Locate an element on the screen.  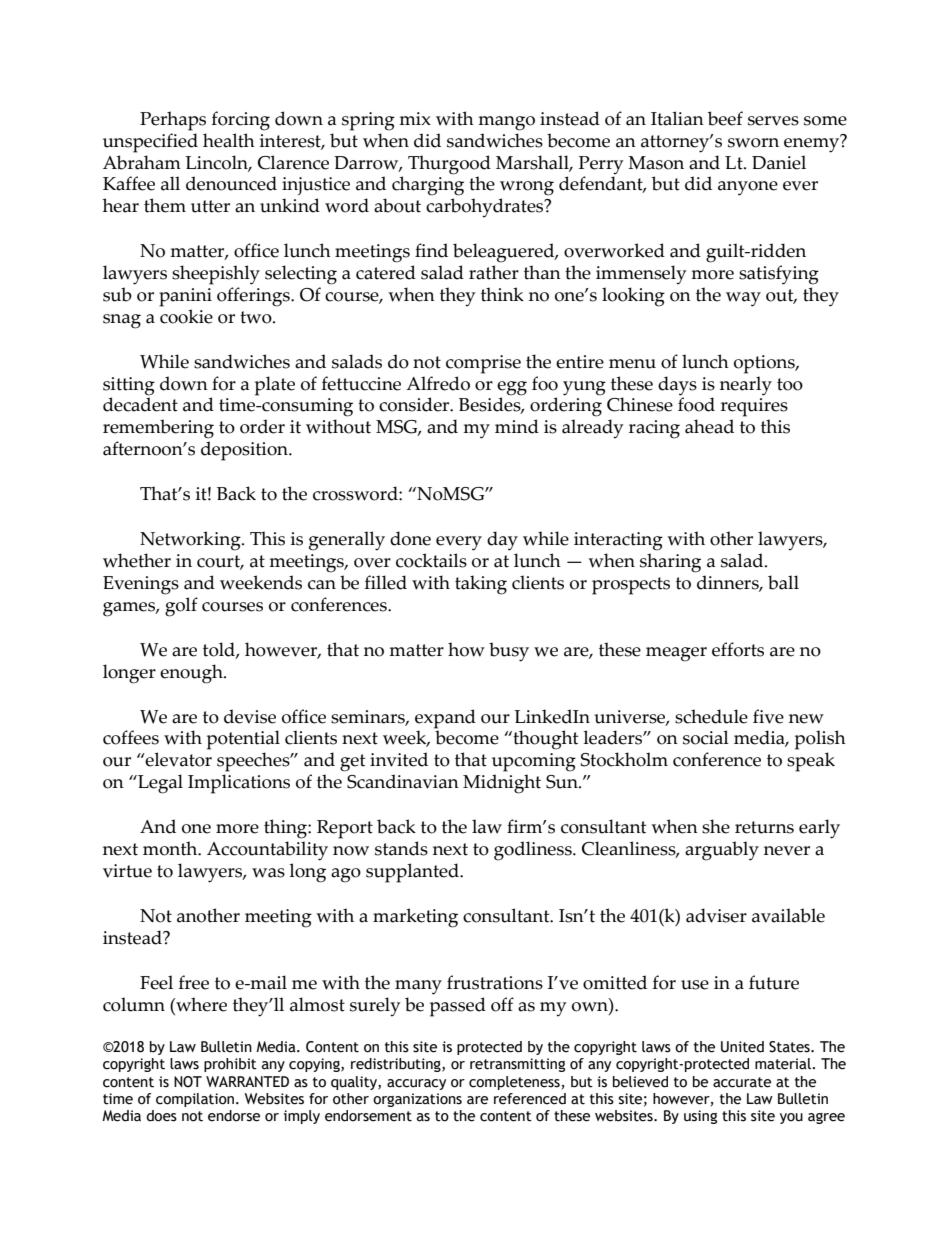
Thurgood is located at coordinates (449, 165).
